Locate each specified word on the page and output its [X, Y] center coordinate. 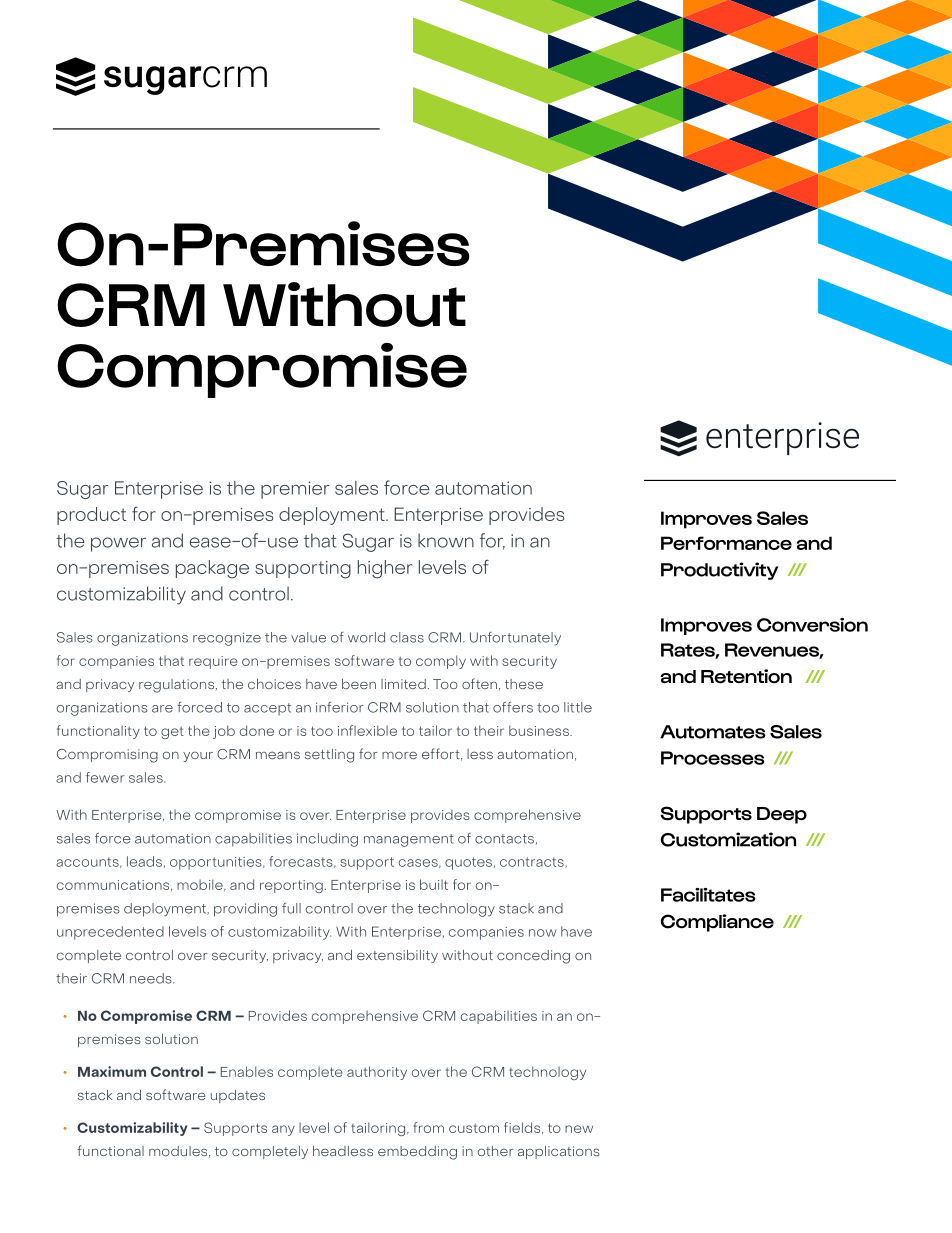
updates [238, 1096]
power [118, 544]
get [172, 732]
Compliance [717, 923]
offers [513, 707]
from [428, 1127]
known [446, 540]
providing [245, 910]
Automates [713, 732]
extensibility [397, 956]
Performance [726, 543]
